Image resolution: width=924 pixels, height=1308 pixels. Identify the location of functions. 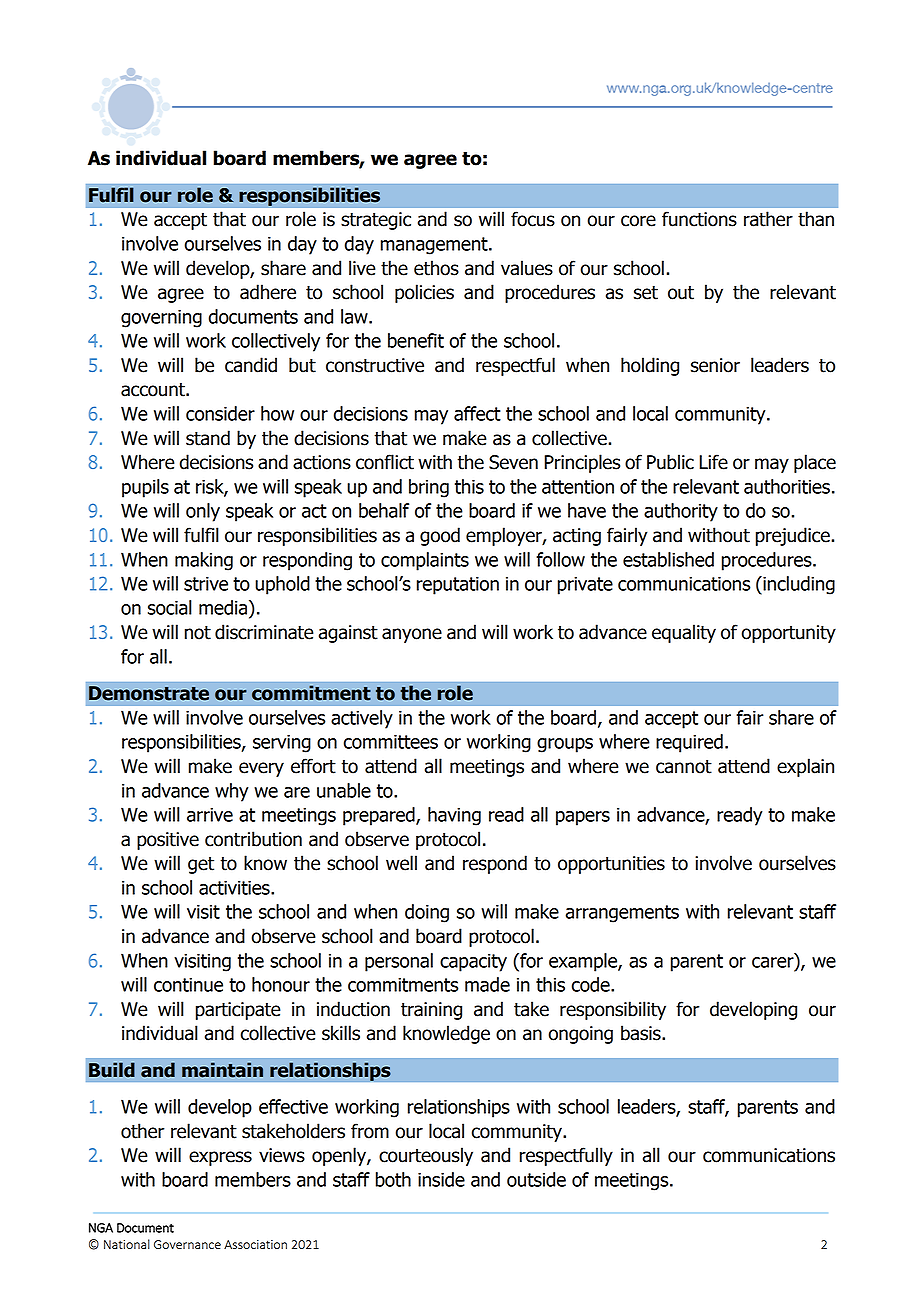
(699, 219).
